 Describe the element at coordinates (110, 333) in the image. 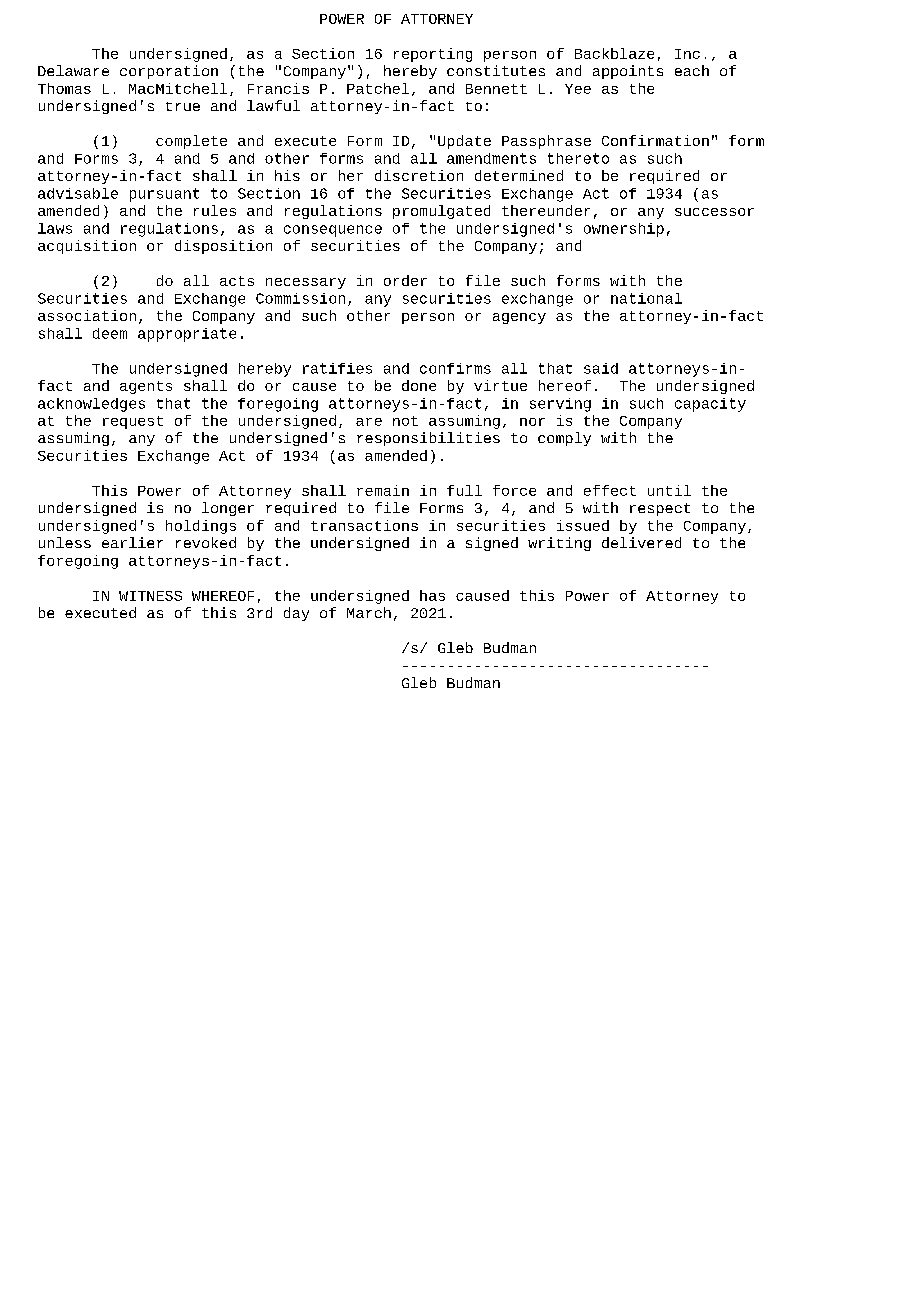

I see `deem` at that location.
